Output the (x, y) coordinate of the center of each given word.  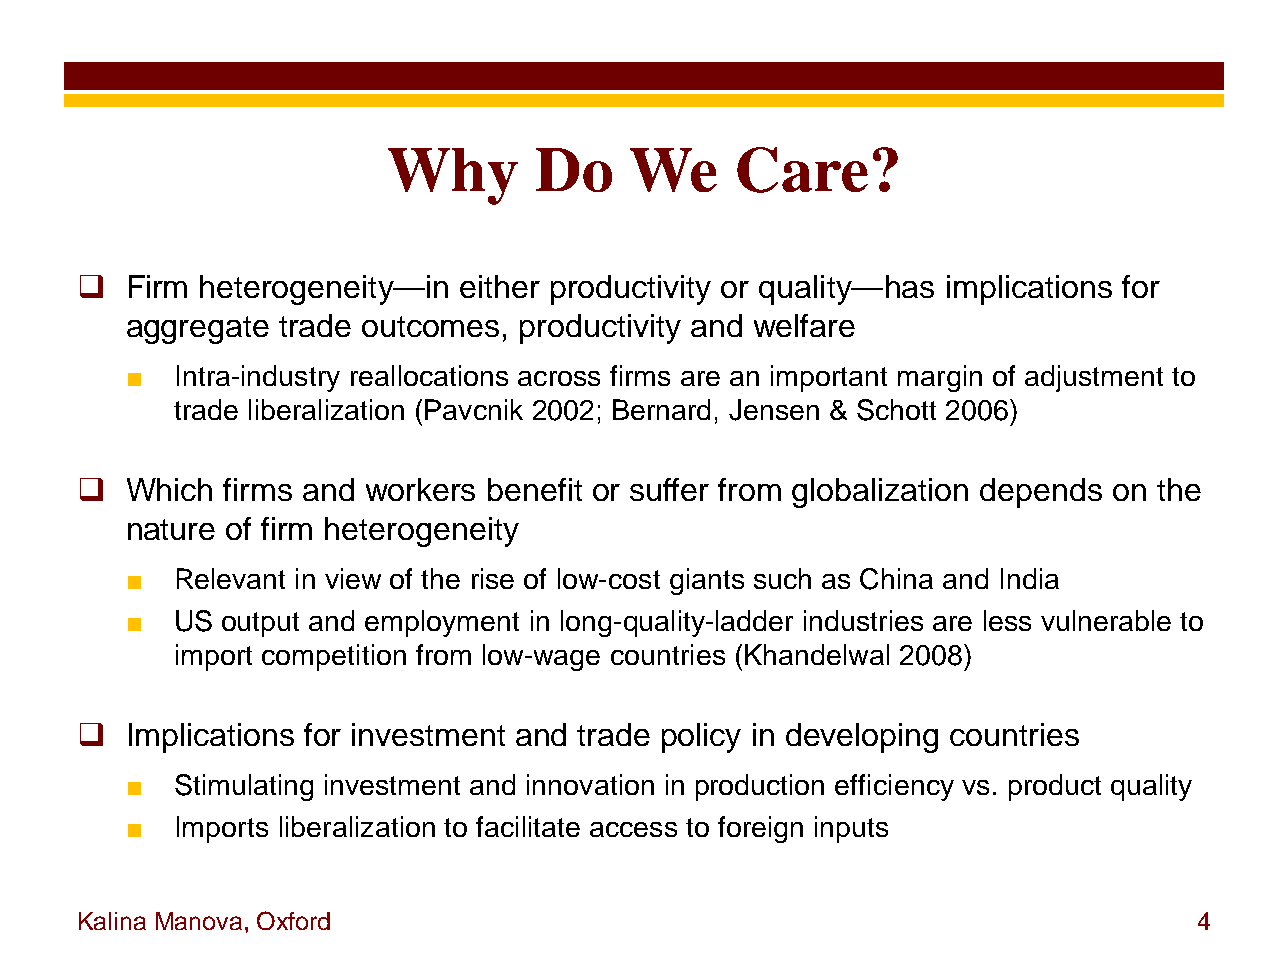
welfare (804, 325)
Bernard (661, 409)
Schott (896, 410)
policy (701, 738)
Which (169, 489)
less (1007, 620)
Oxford (293, 920)
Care (802, 170)
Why (453, 176)
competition (334, 657)
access (633, 829)
